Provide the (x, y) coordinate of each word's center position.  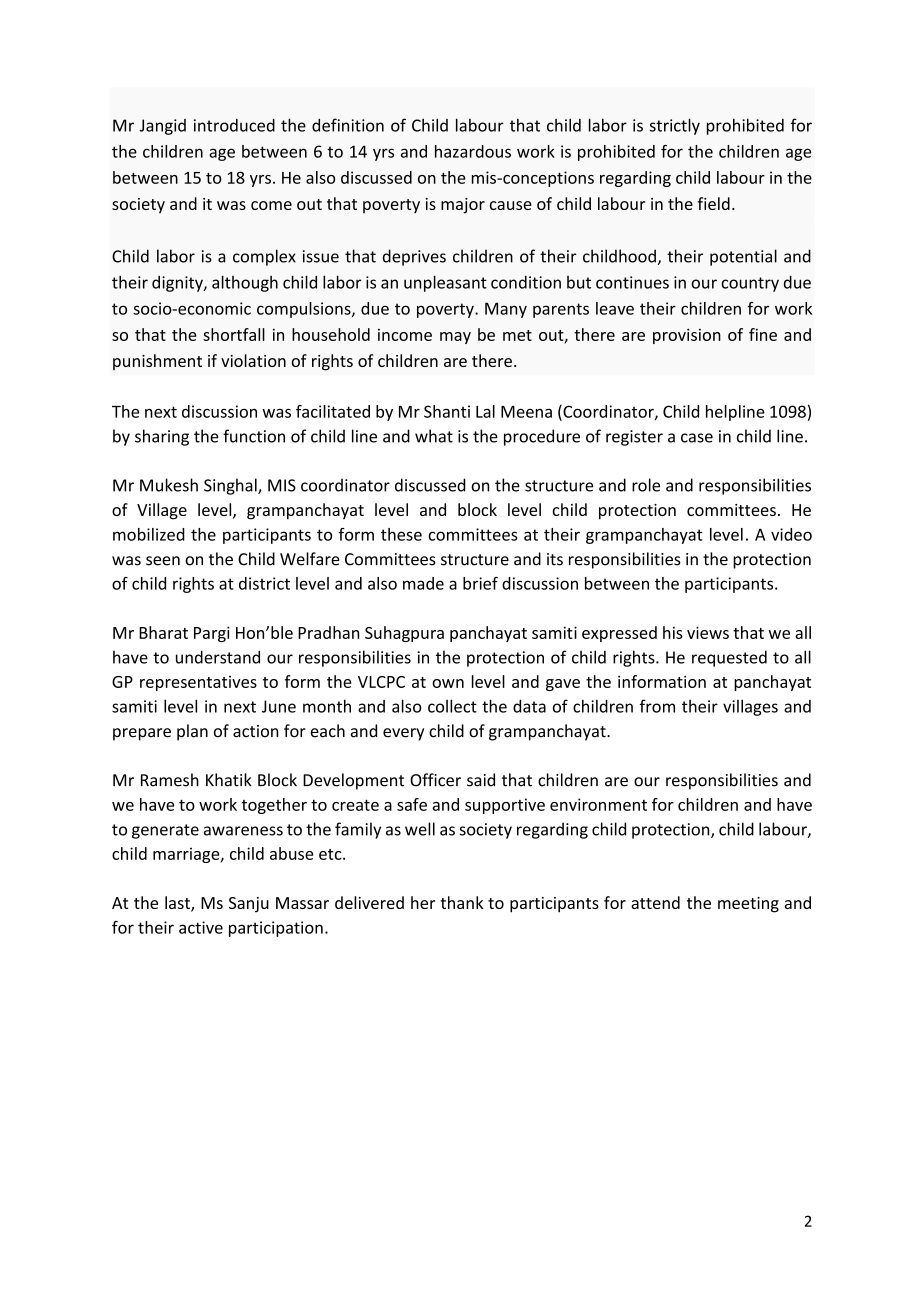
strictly (675, 126)
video (791, 534)
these (401, 534)
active (201, 927)
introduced (234, 125)
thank (461, 902)
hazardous (473, 151)
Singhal (231, 486)
